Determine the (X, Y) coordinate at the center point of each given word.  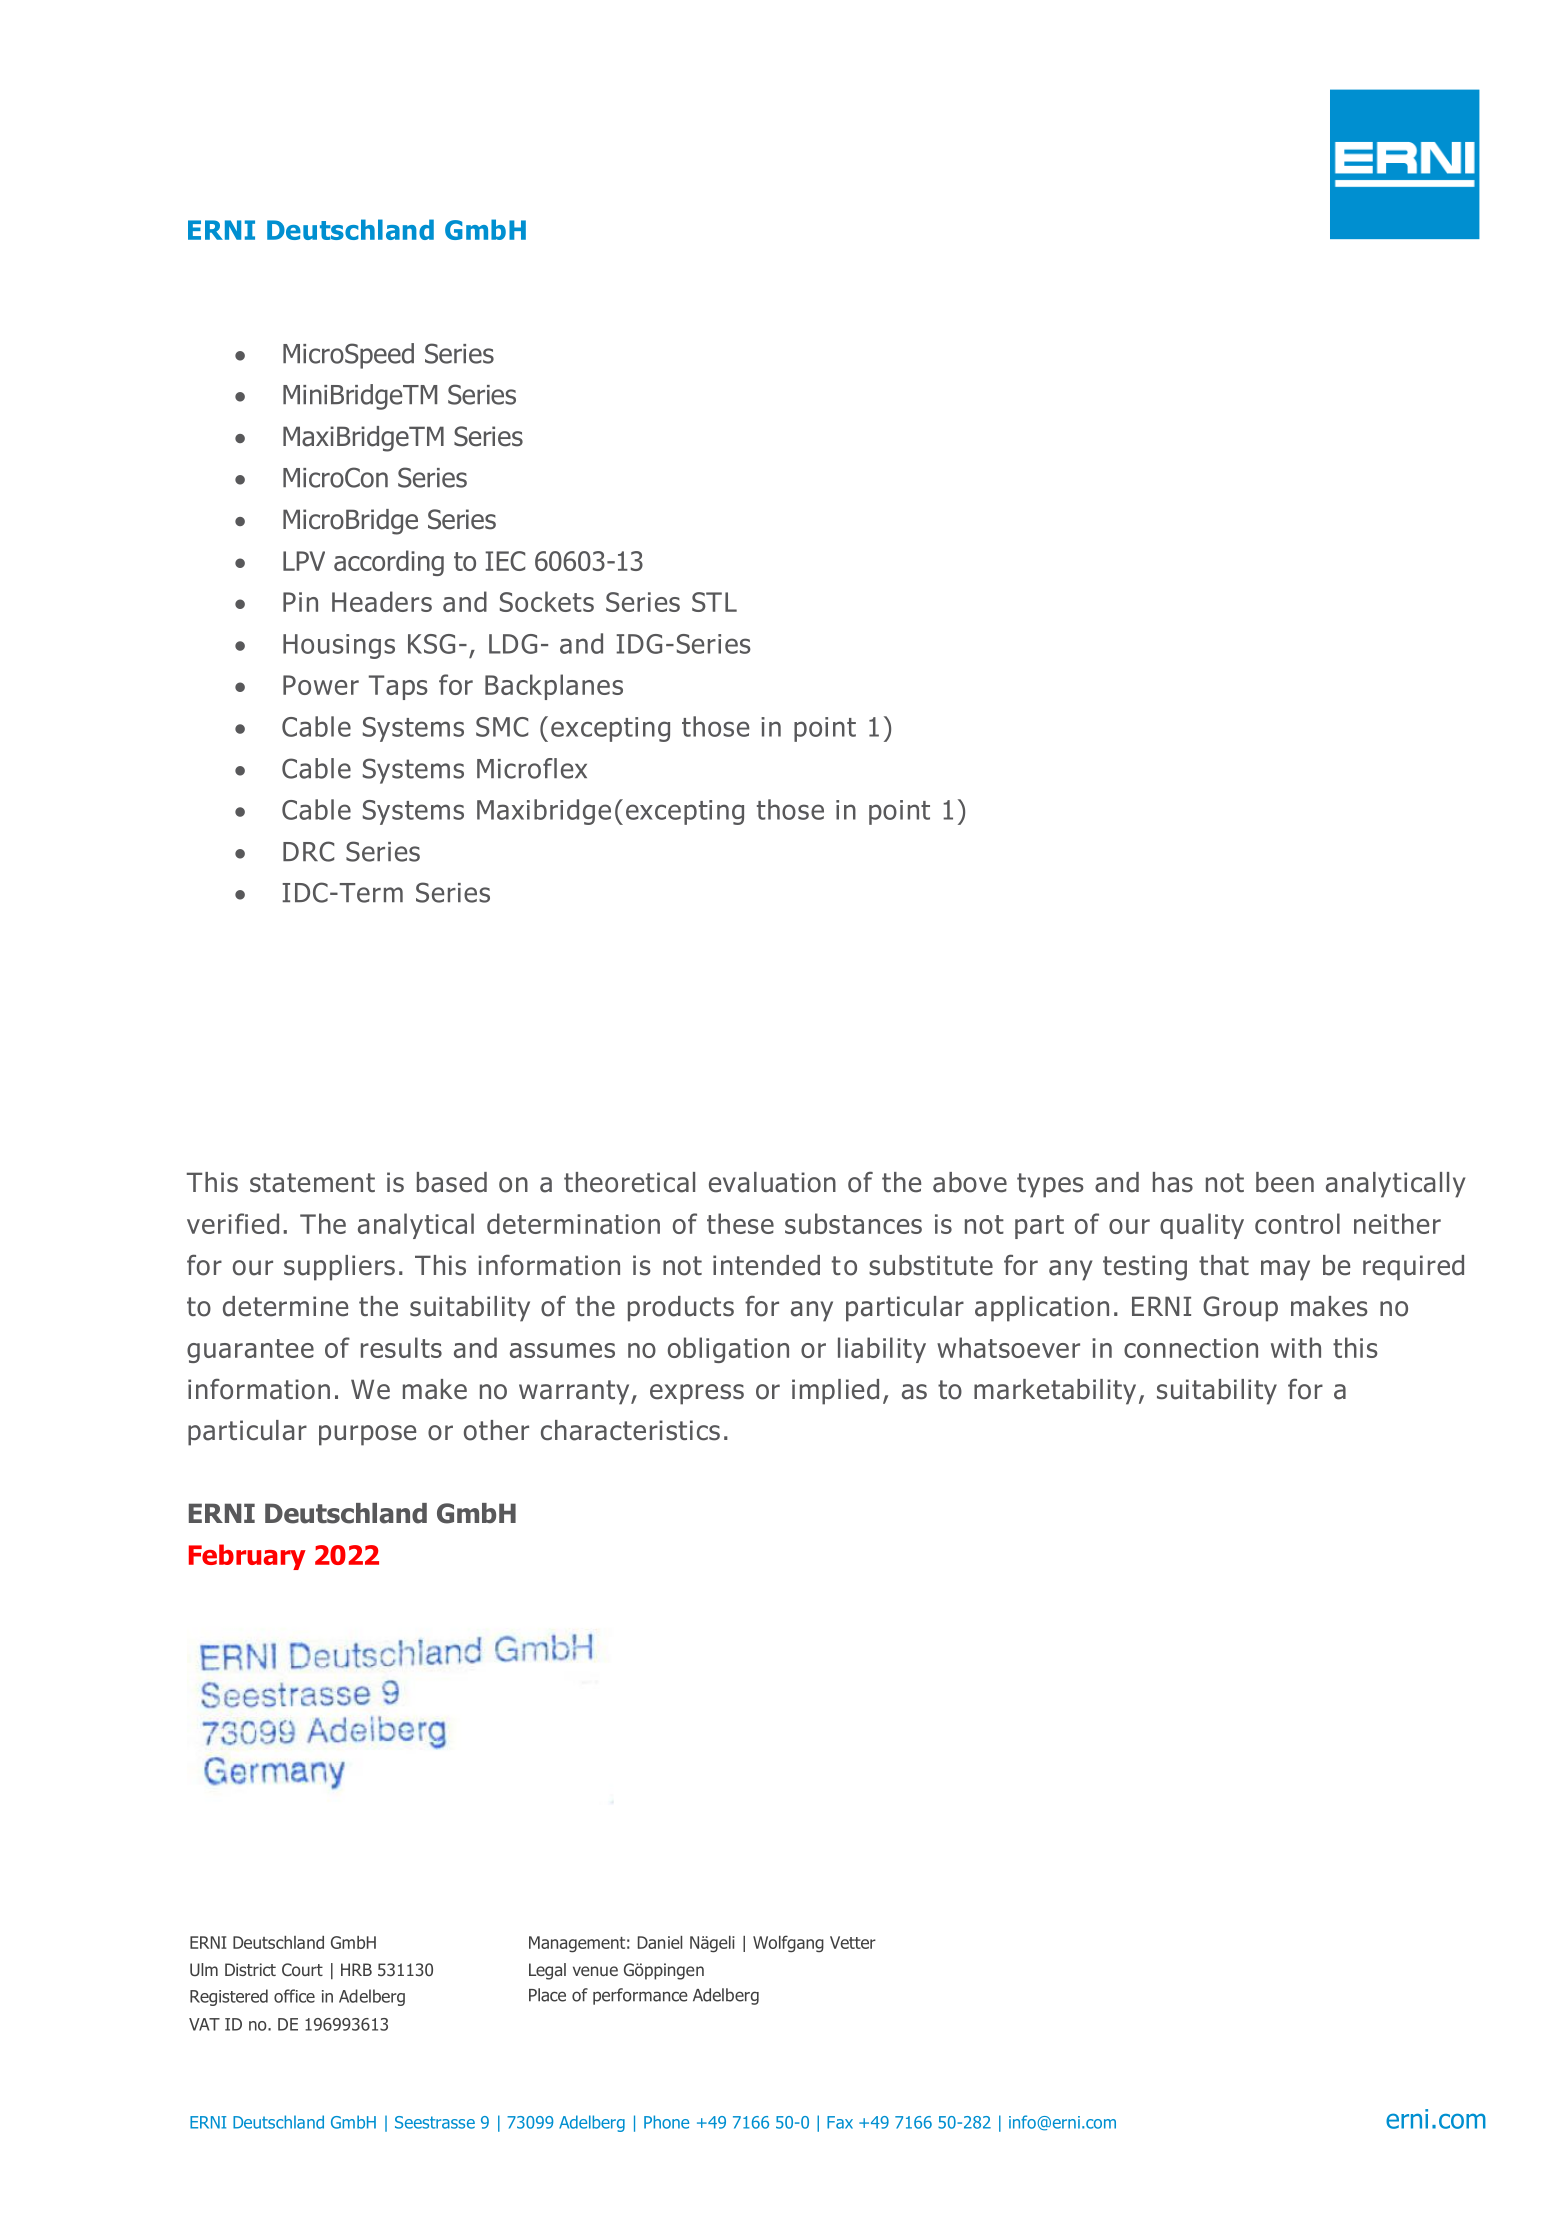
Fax (840, 2122)
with (1296, 1347)
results (401, 1347)
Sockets (547, 601)
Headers (382, 601)
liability (882, 1350)
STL (714, 602)
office (294, 1996)
